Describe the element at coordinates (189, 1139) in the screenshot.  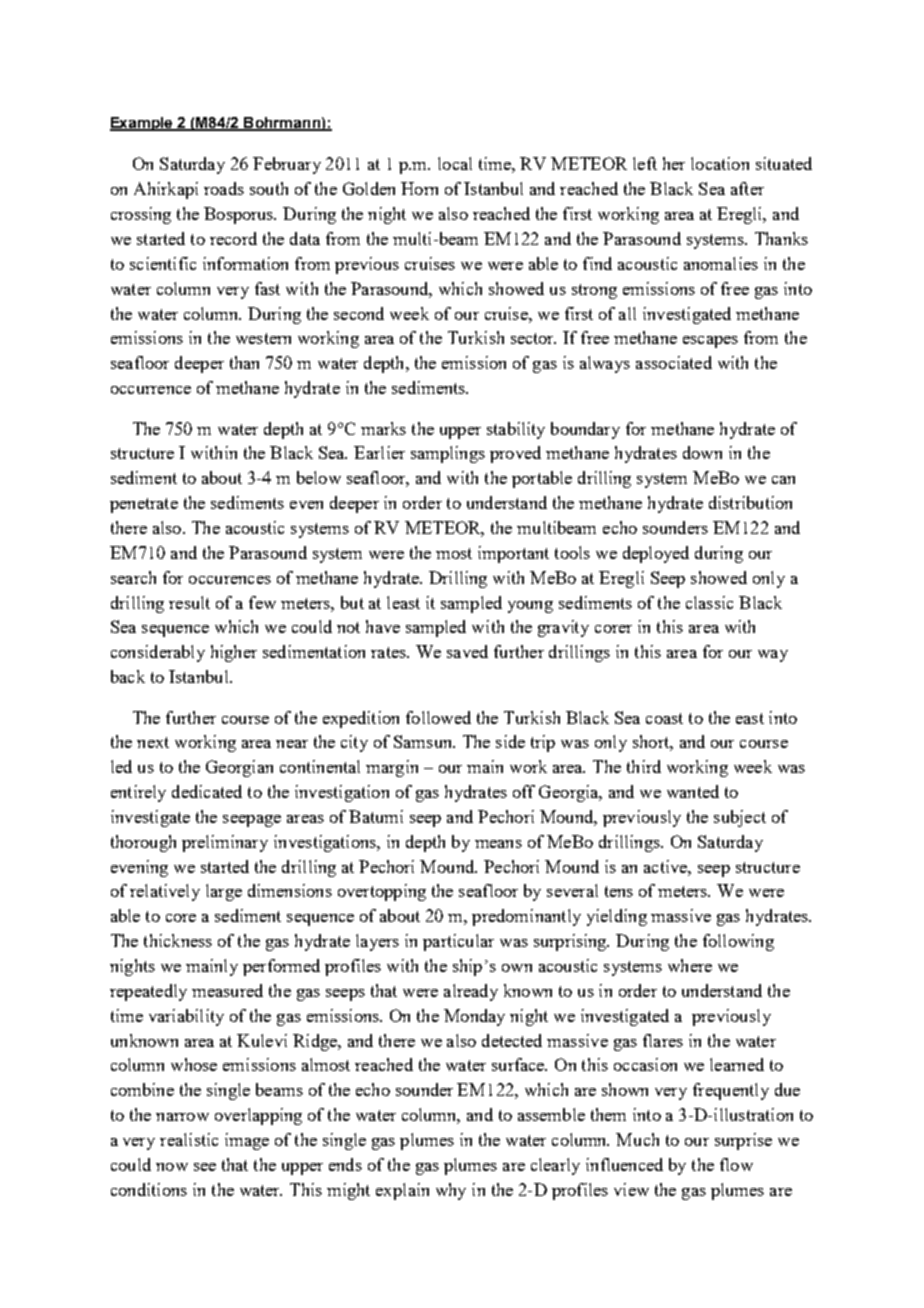
I see `realistic` at that location.
